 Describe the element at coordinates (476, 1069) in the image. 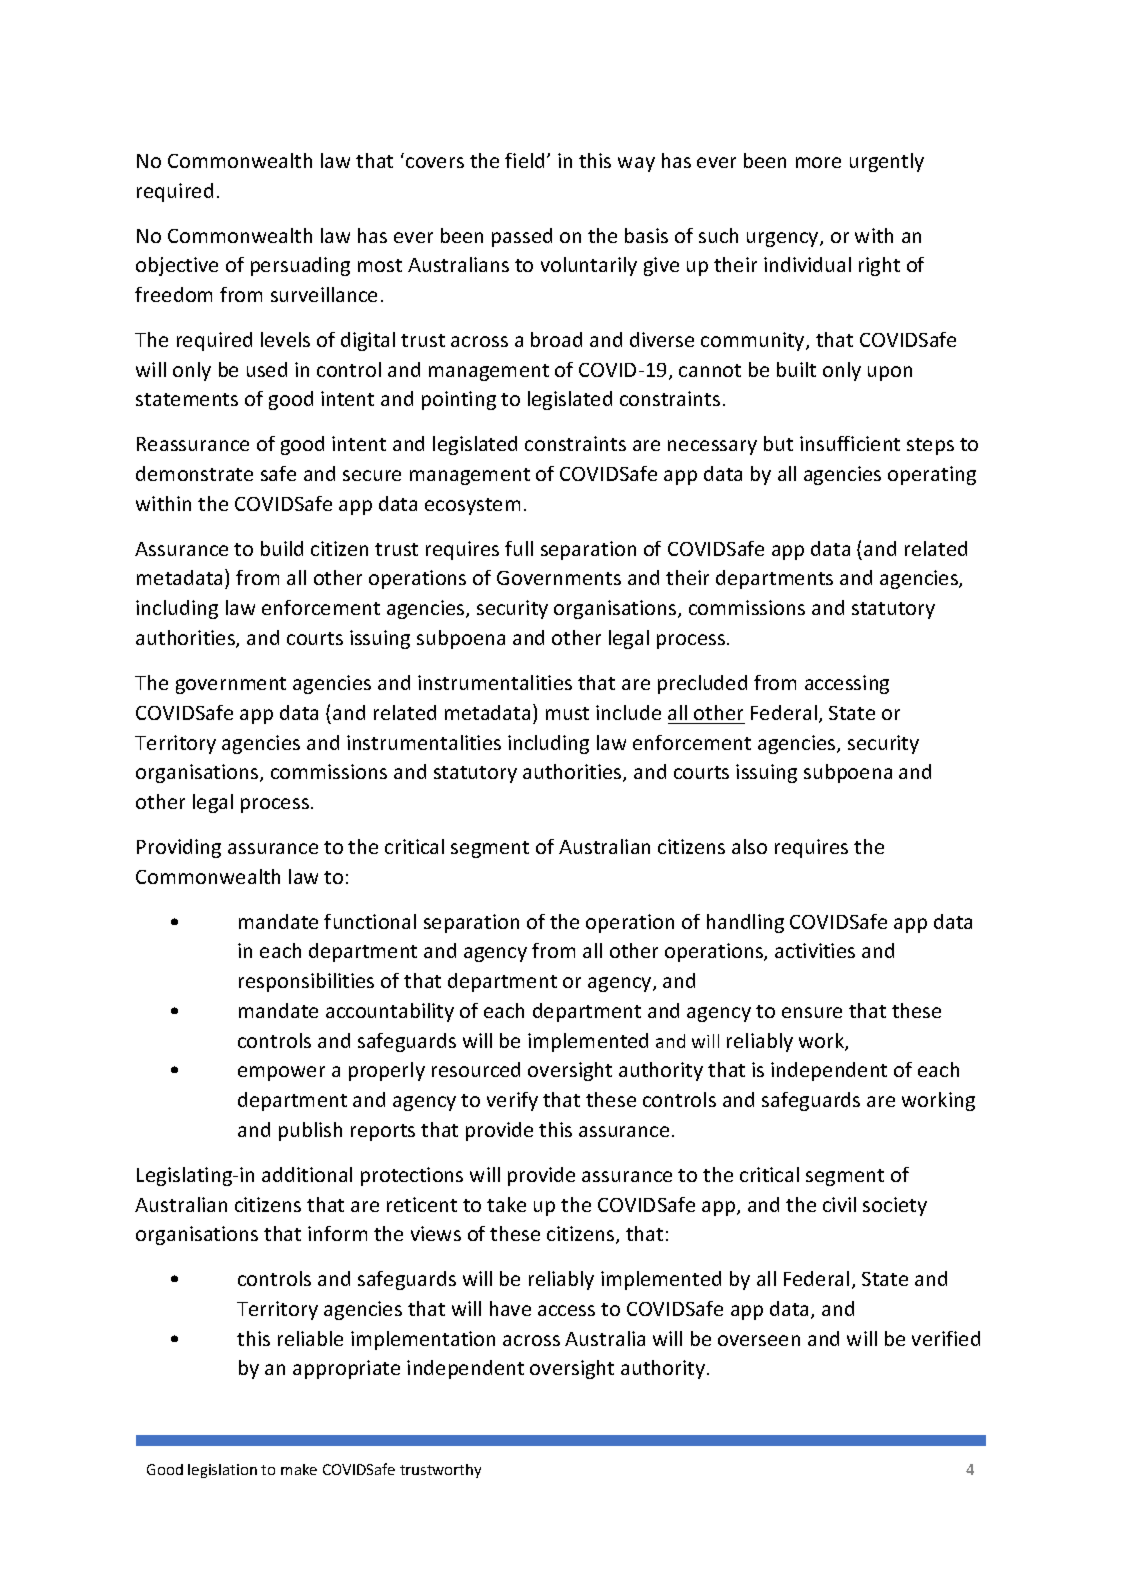

I see `resourced` at that location.
